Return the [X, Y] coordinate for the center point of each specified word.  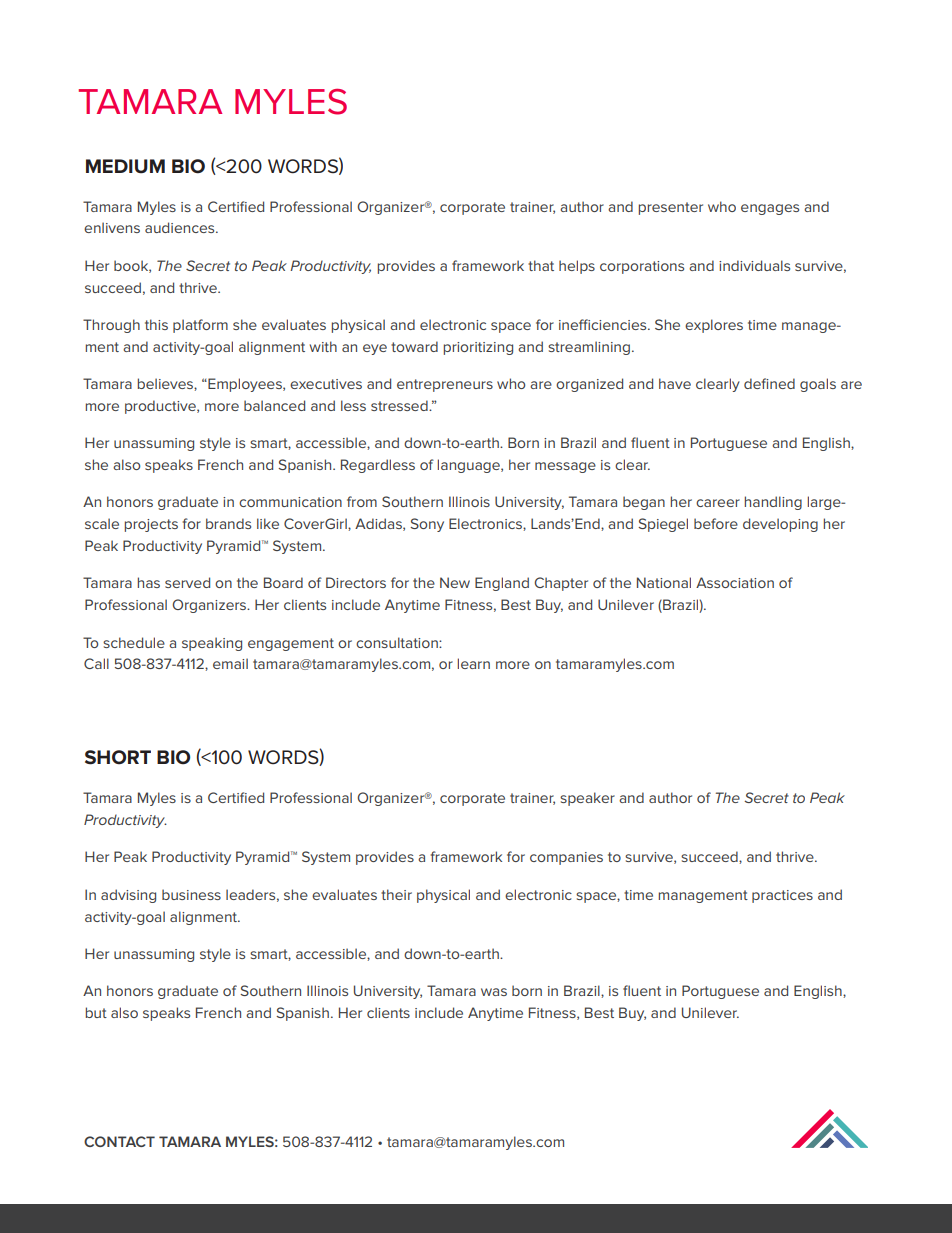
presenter [670, 208]
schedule [134, 642]
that [541, 265]
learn [473, 663]
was [494, 992]
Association [735, 582]
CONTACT [119, 1141]
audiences [181, 227]
